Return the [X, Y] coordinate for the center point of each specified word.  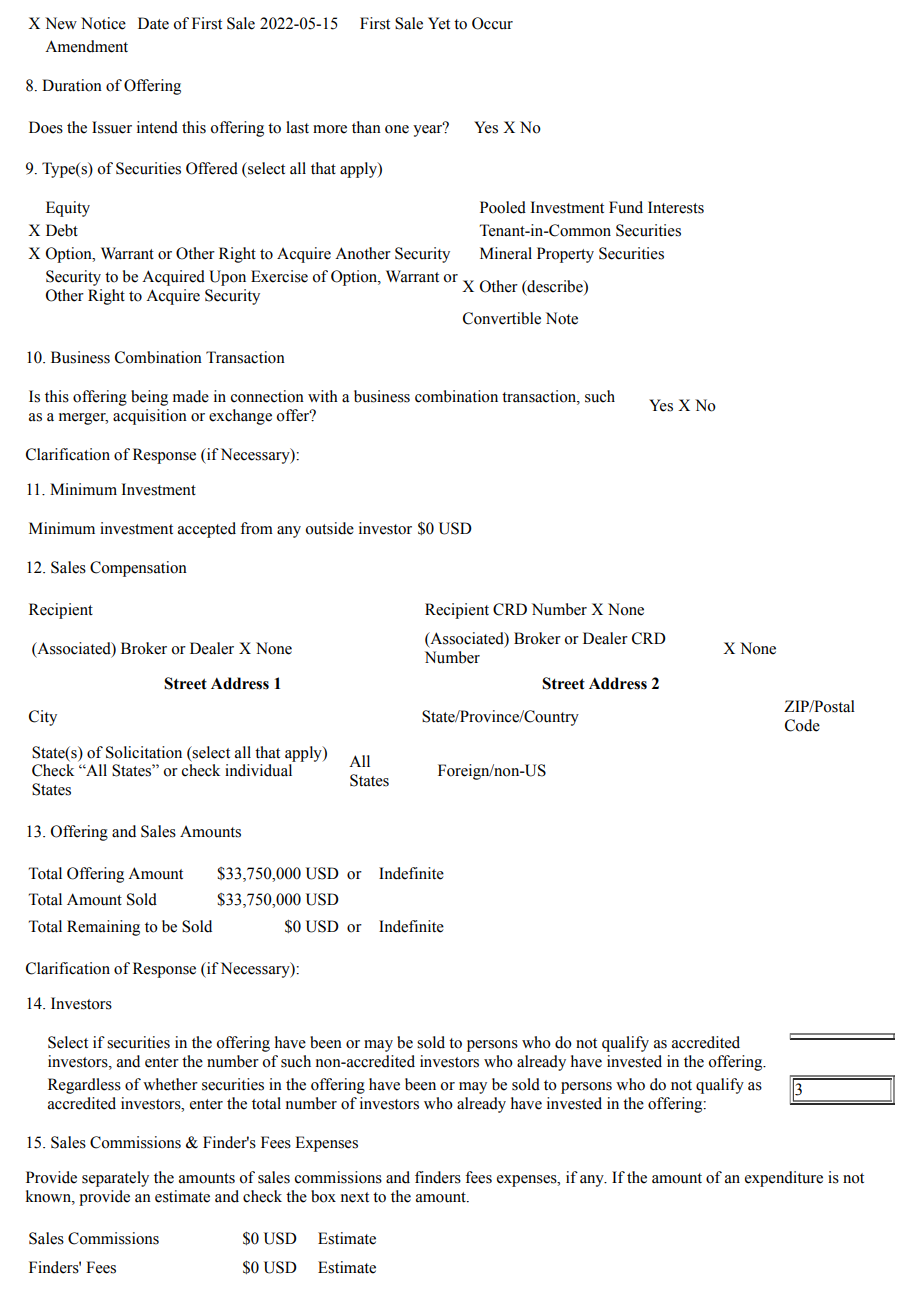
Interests [676, 207]
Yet [439, 23]
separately [115, 1179]
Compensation [138, 569]
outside [329, 528]
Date [153, 23]
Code [802, 725]
